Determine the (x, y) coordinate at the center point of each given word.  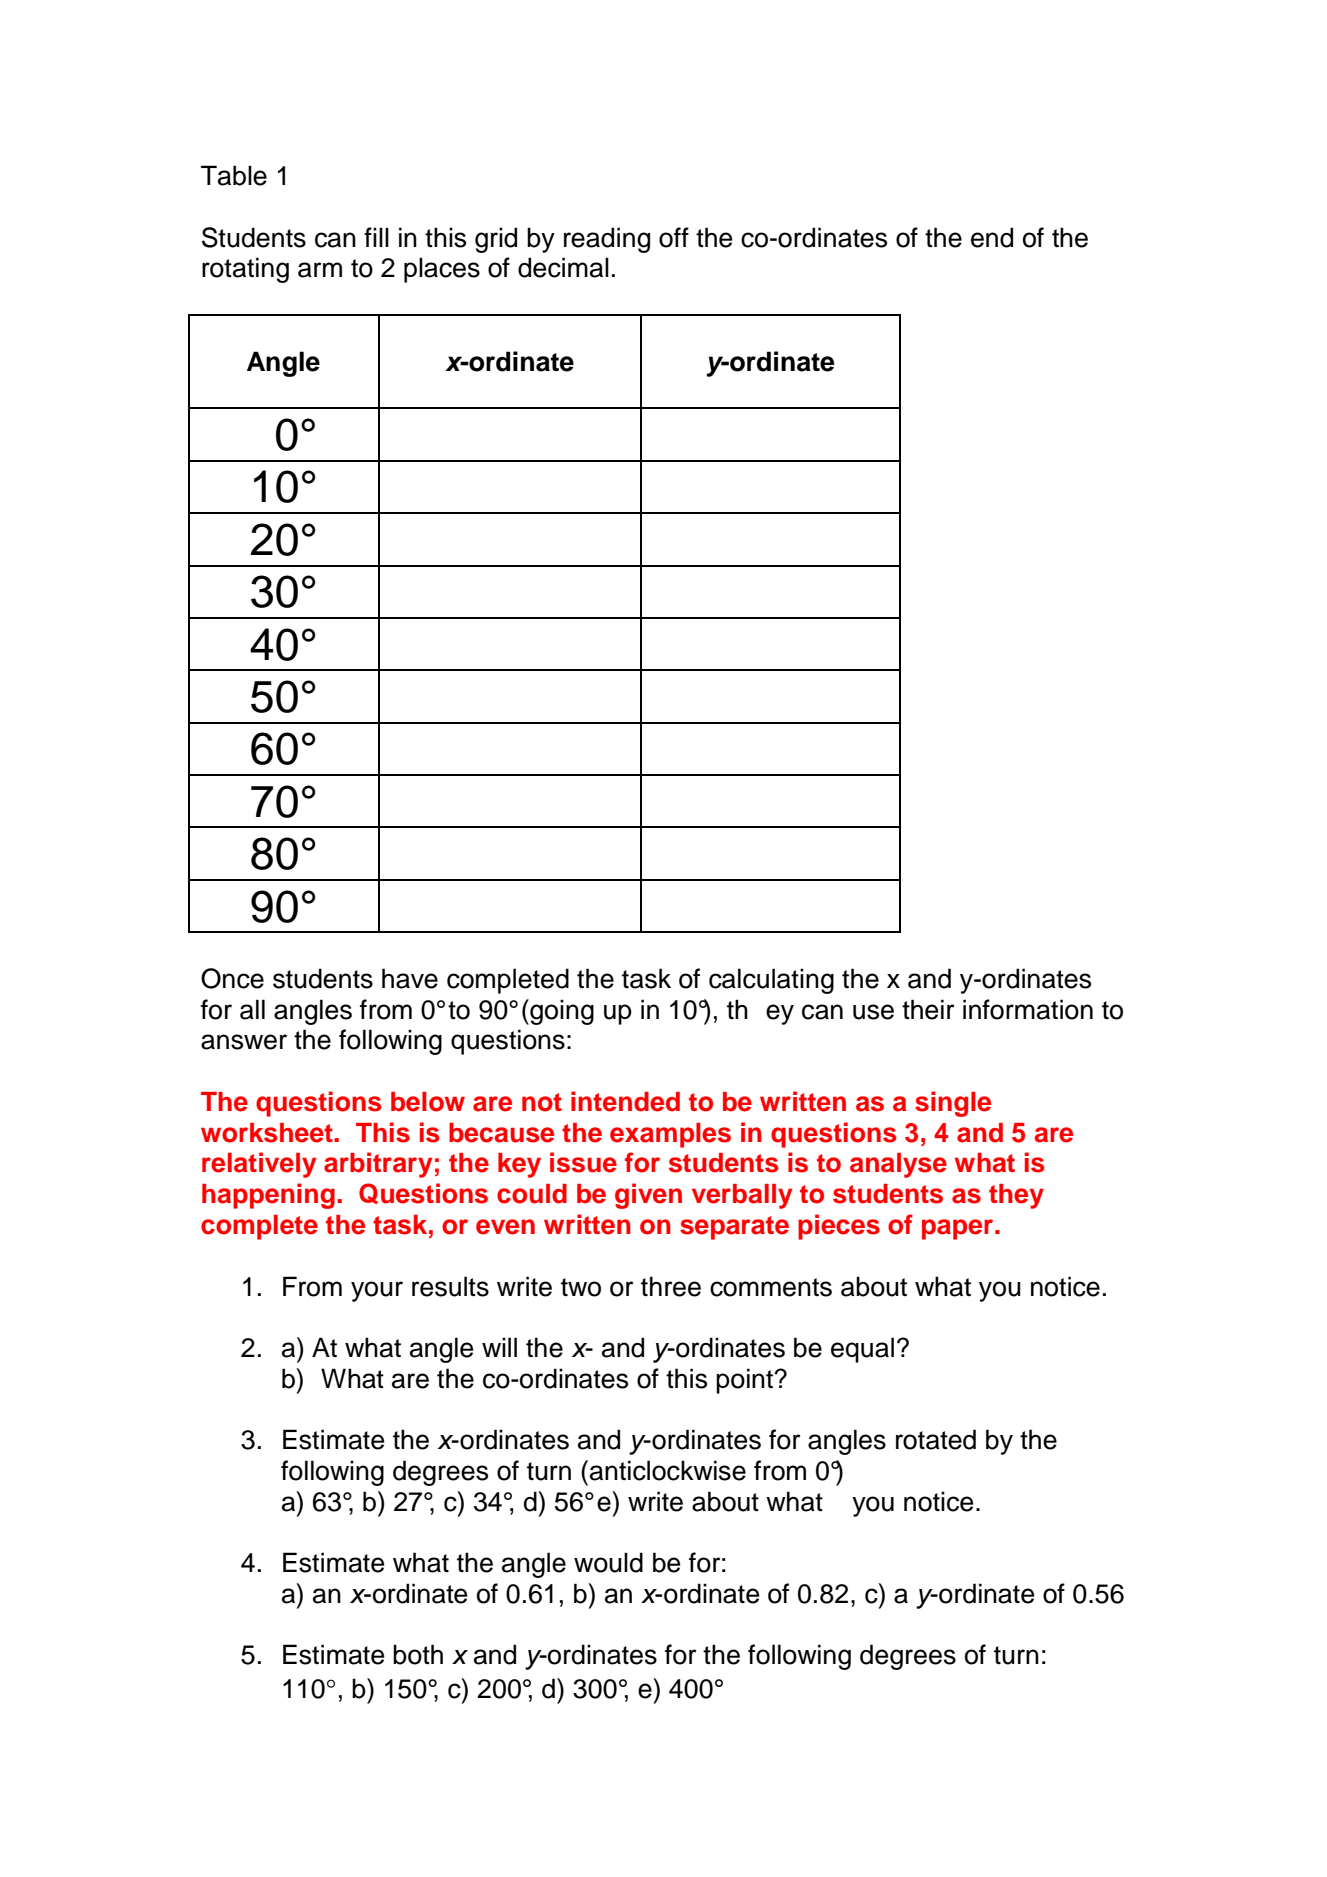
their (928, 1009)
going (561, 1012)
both (418, 1654)
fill (376, 237)
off (674, 237)
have (410, 978)
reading (607, 240)
